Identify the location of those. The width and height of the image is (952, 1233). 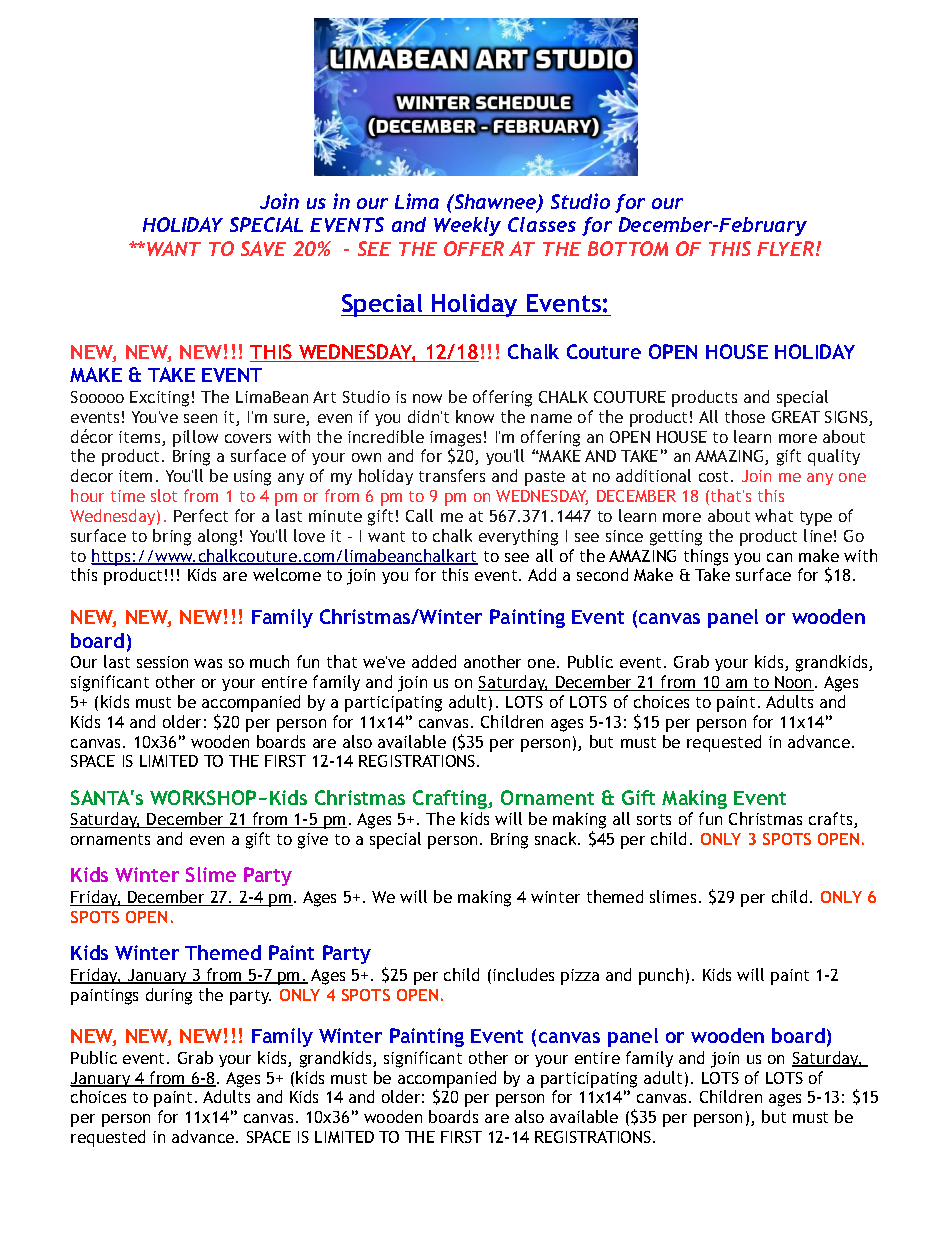
(745, 416).
